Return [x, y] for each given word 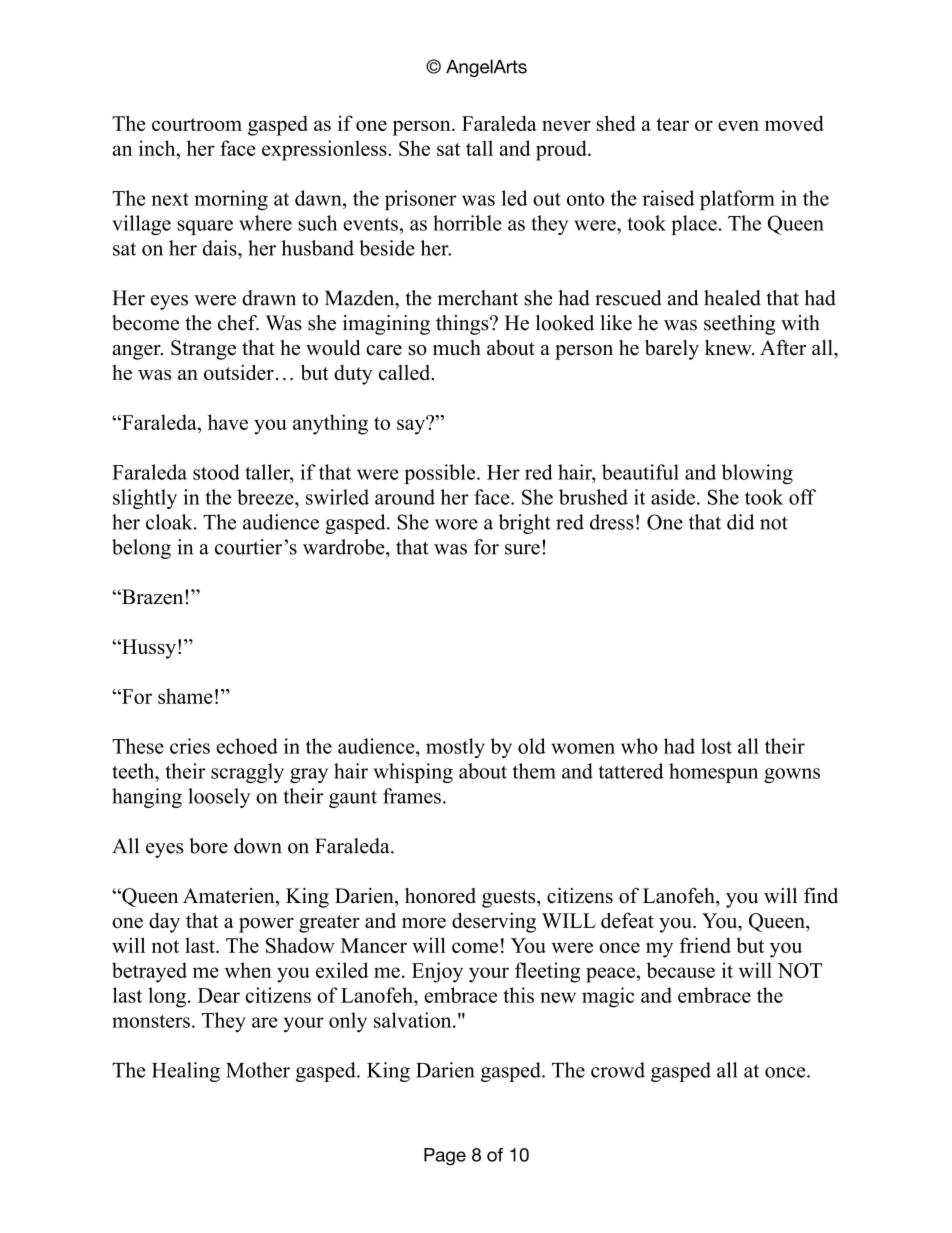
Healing [186, 1072]
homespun [713, 773]
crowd [618, 1070]
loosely [219, 798]
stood [216, 472]
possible [441, 474]
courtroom [197, 124]
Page [445, 1157]
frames [412, 796]
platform [737, 200]
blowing [757, 474]
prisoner [420, 200]
